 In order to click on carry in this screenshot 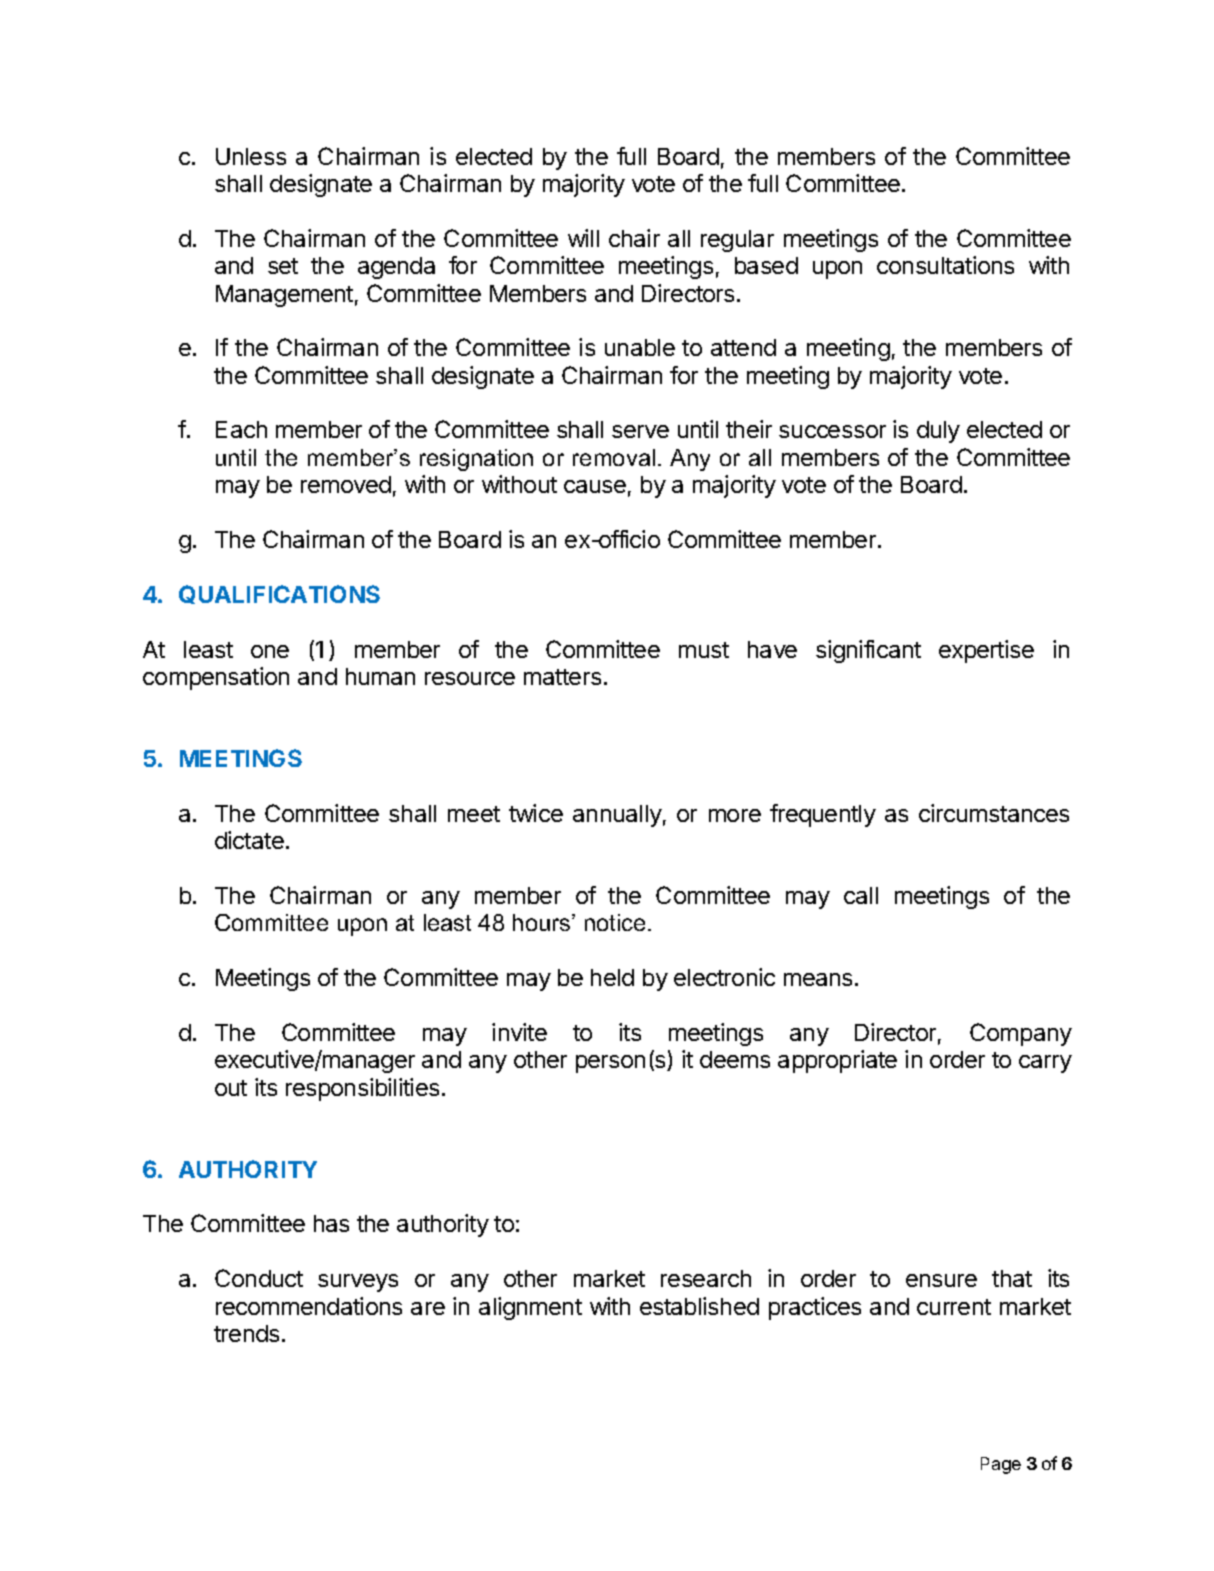, I will do `click(1045, 1064)`.
